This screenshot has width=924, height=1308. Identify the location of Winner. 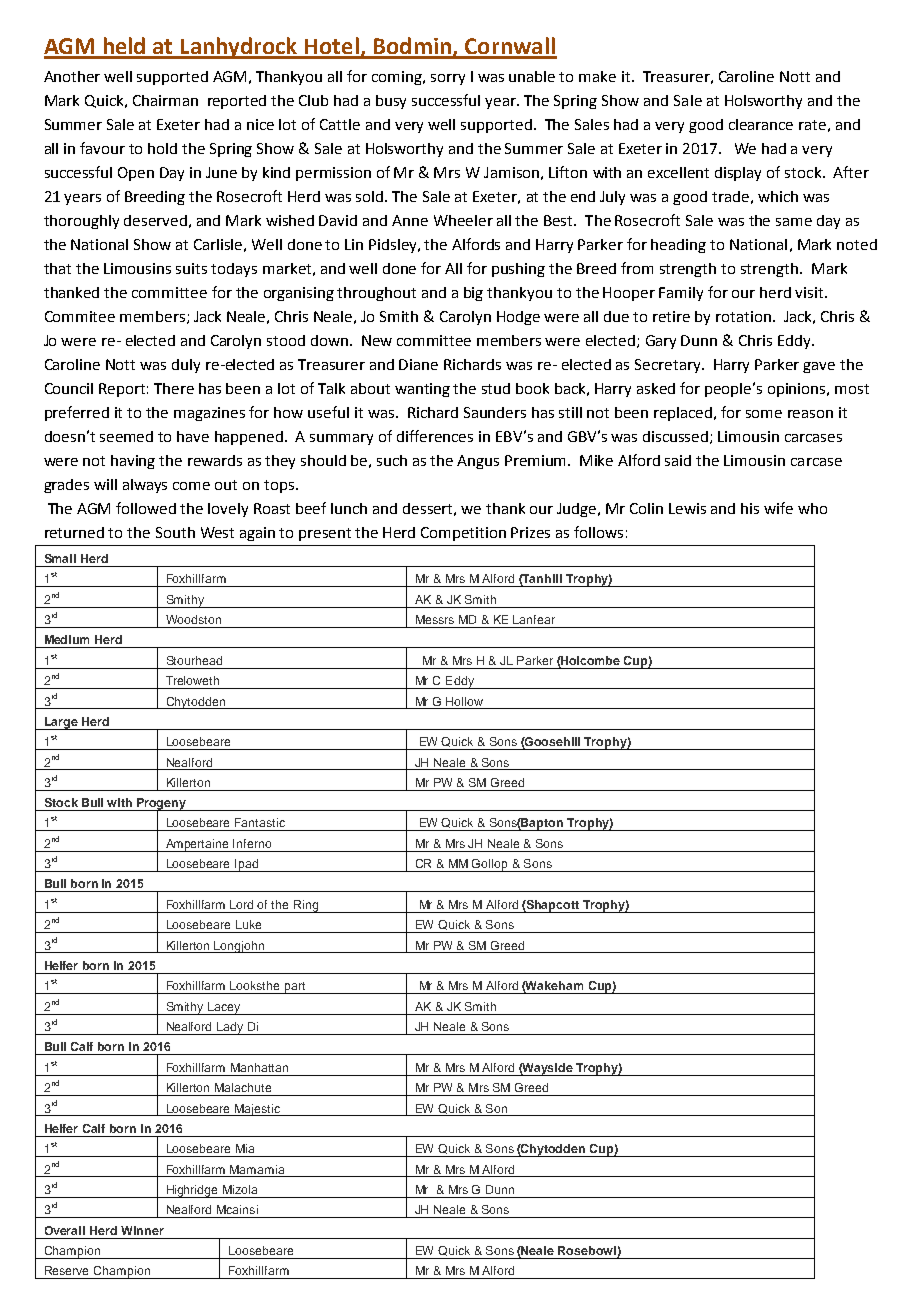
(142, 1230).
